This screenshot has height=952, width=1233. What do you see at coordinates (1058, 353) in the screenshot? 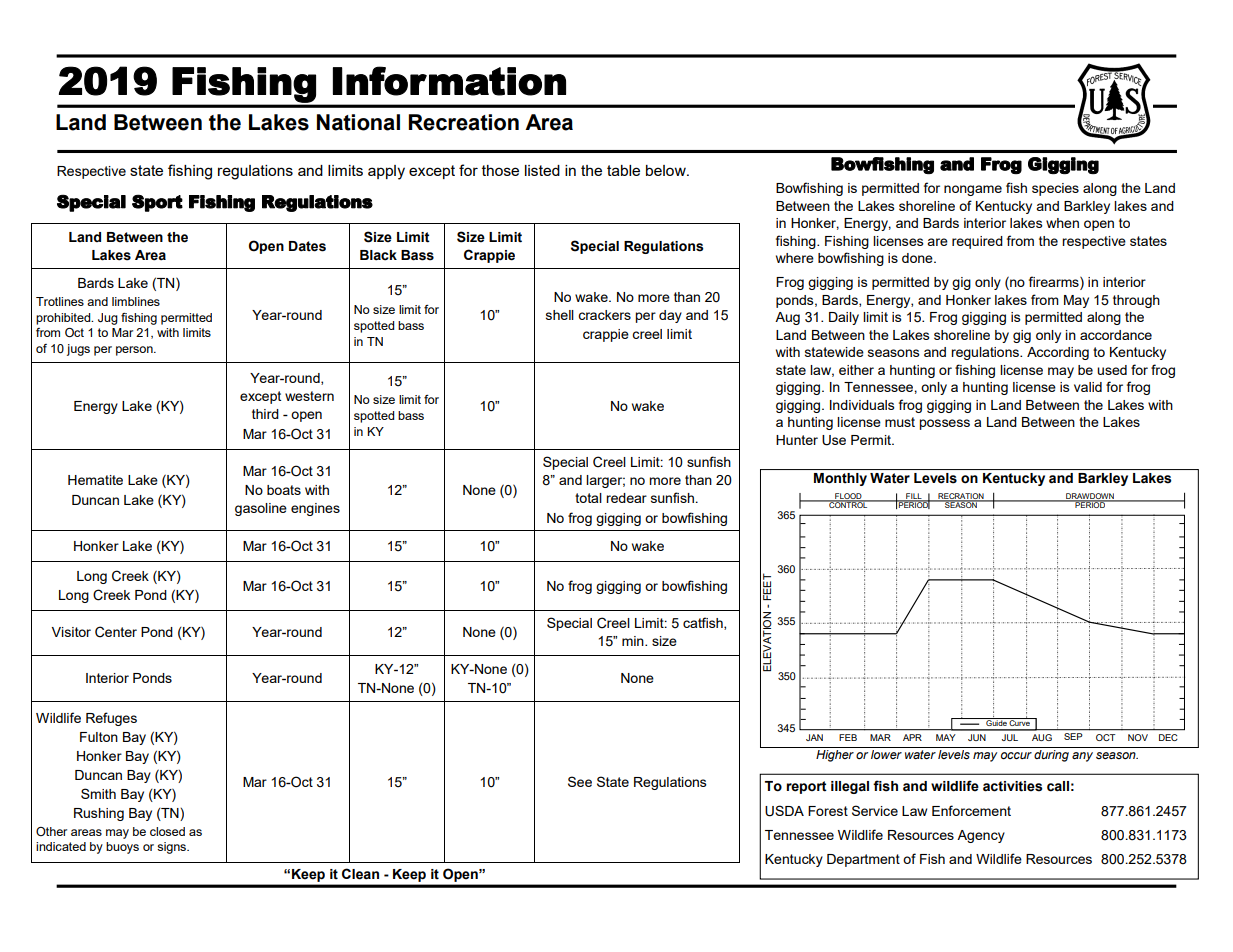
I see `According` at bounding box center [1058, 353].
